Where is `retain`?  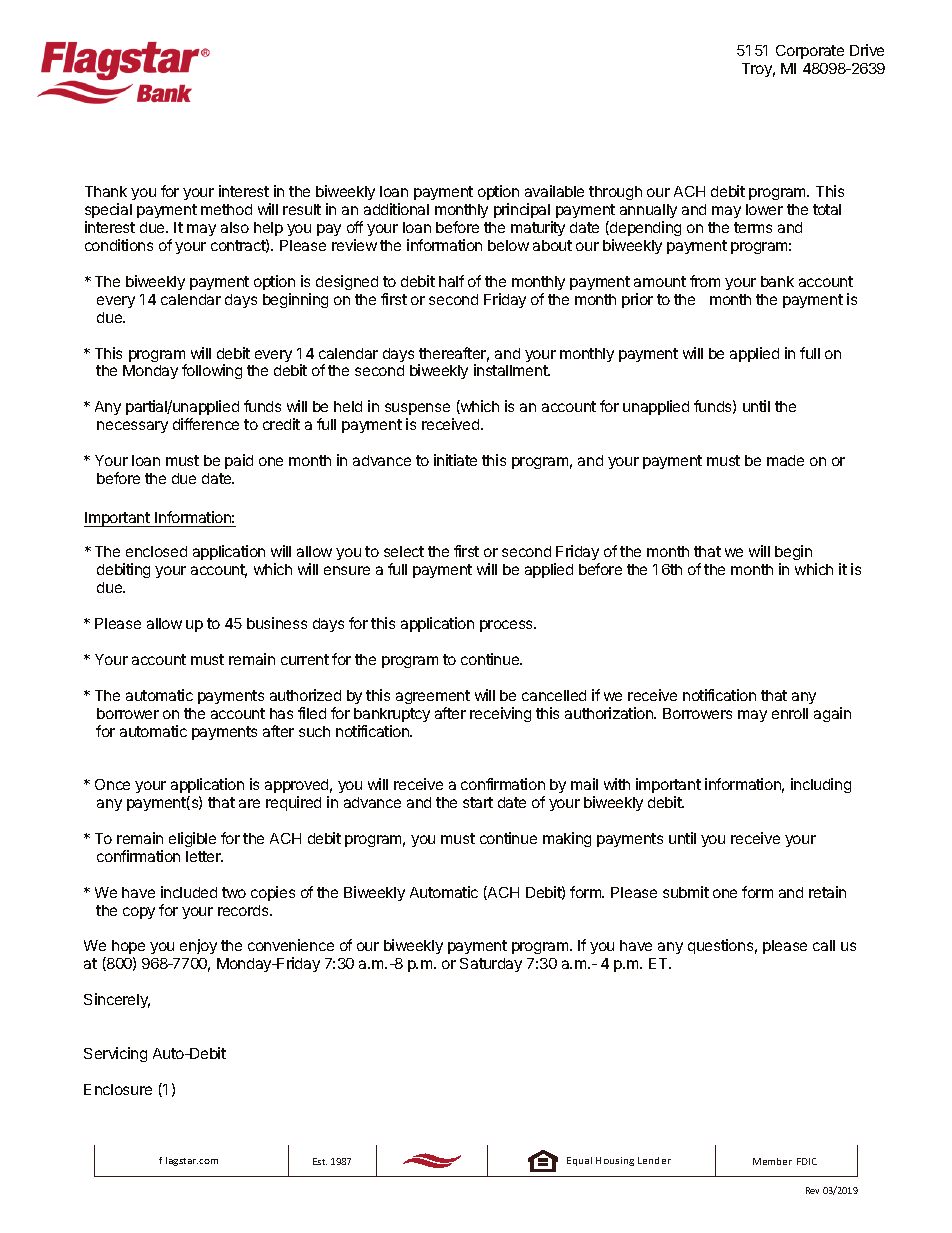
retain is located at coordinates (827, 892).
